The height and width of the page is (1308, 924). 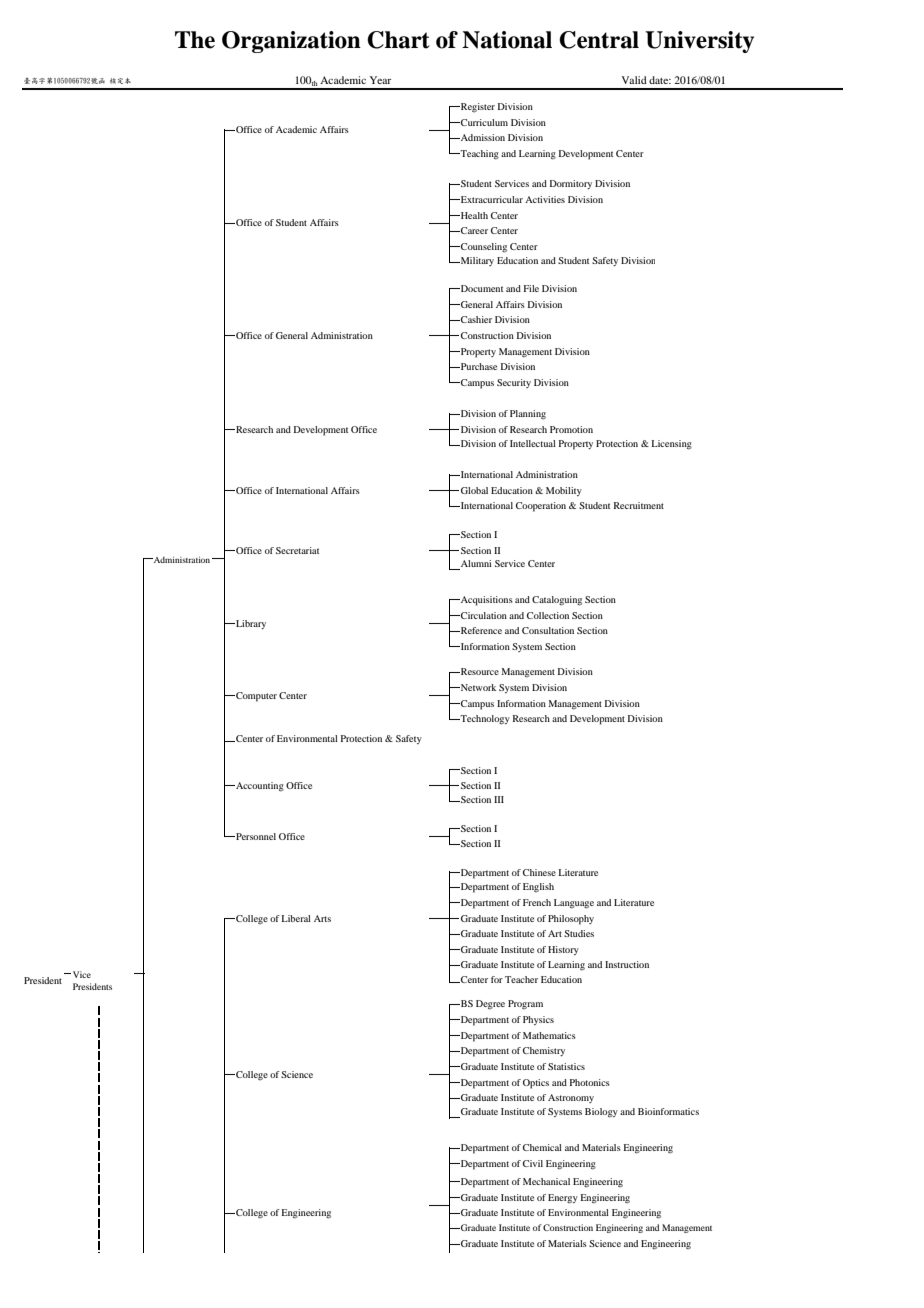 What do you see at coordinates (483, 615) in the page?
I see `Circulation` at bounding box center [483, 615].
